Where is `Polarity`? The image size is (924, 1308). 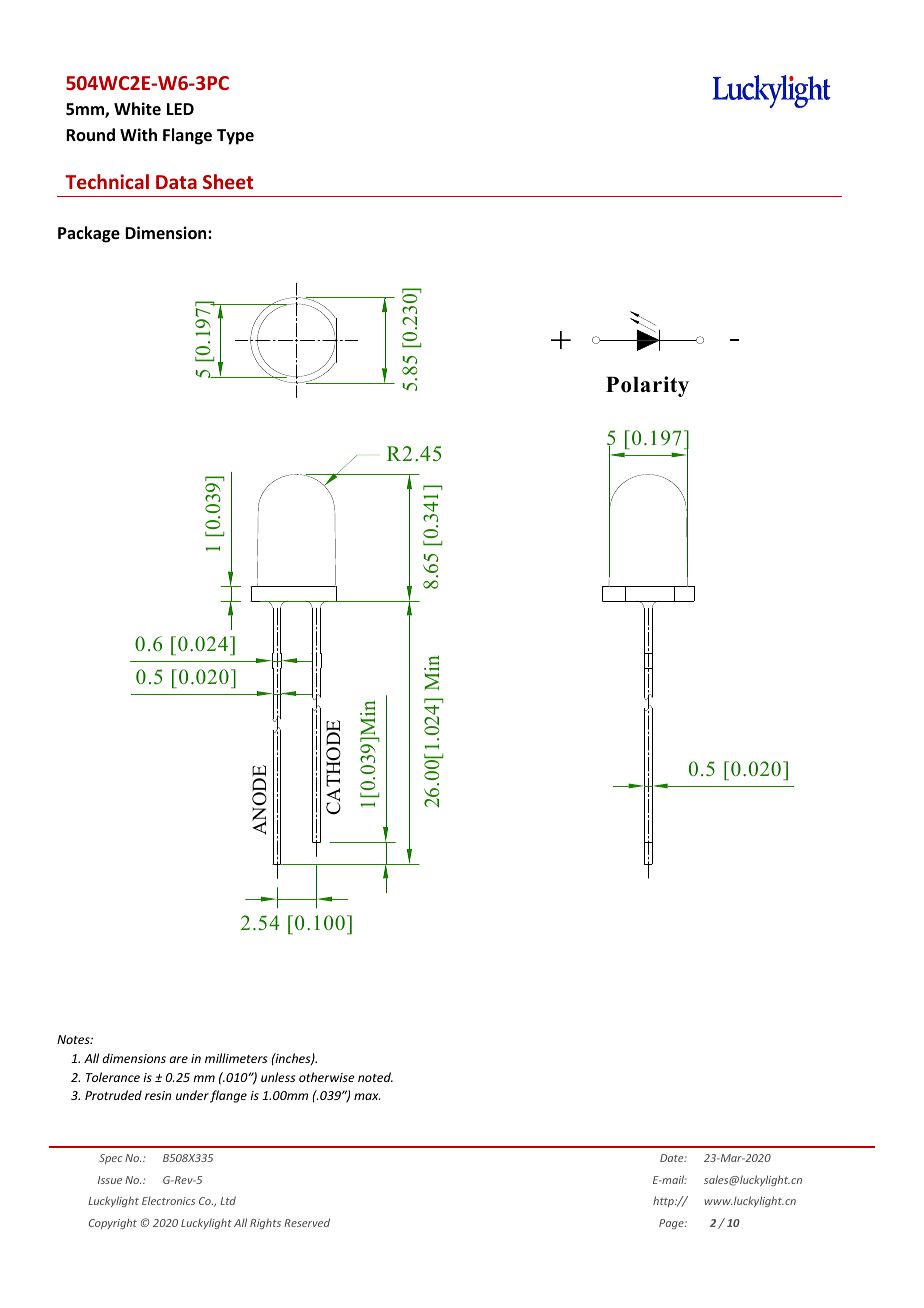 Polarity is located at coordinates (647, 386).
